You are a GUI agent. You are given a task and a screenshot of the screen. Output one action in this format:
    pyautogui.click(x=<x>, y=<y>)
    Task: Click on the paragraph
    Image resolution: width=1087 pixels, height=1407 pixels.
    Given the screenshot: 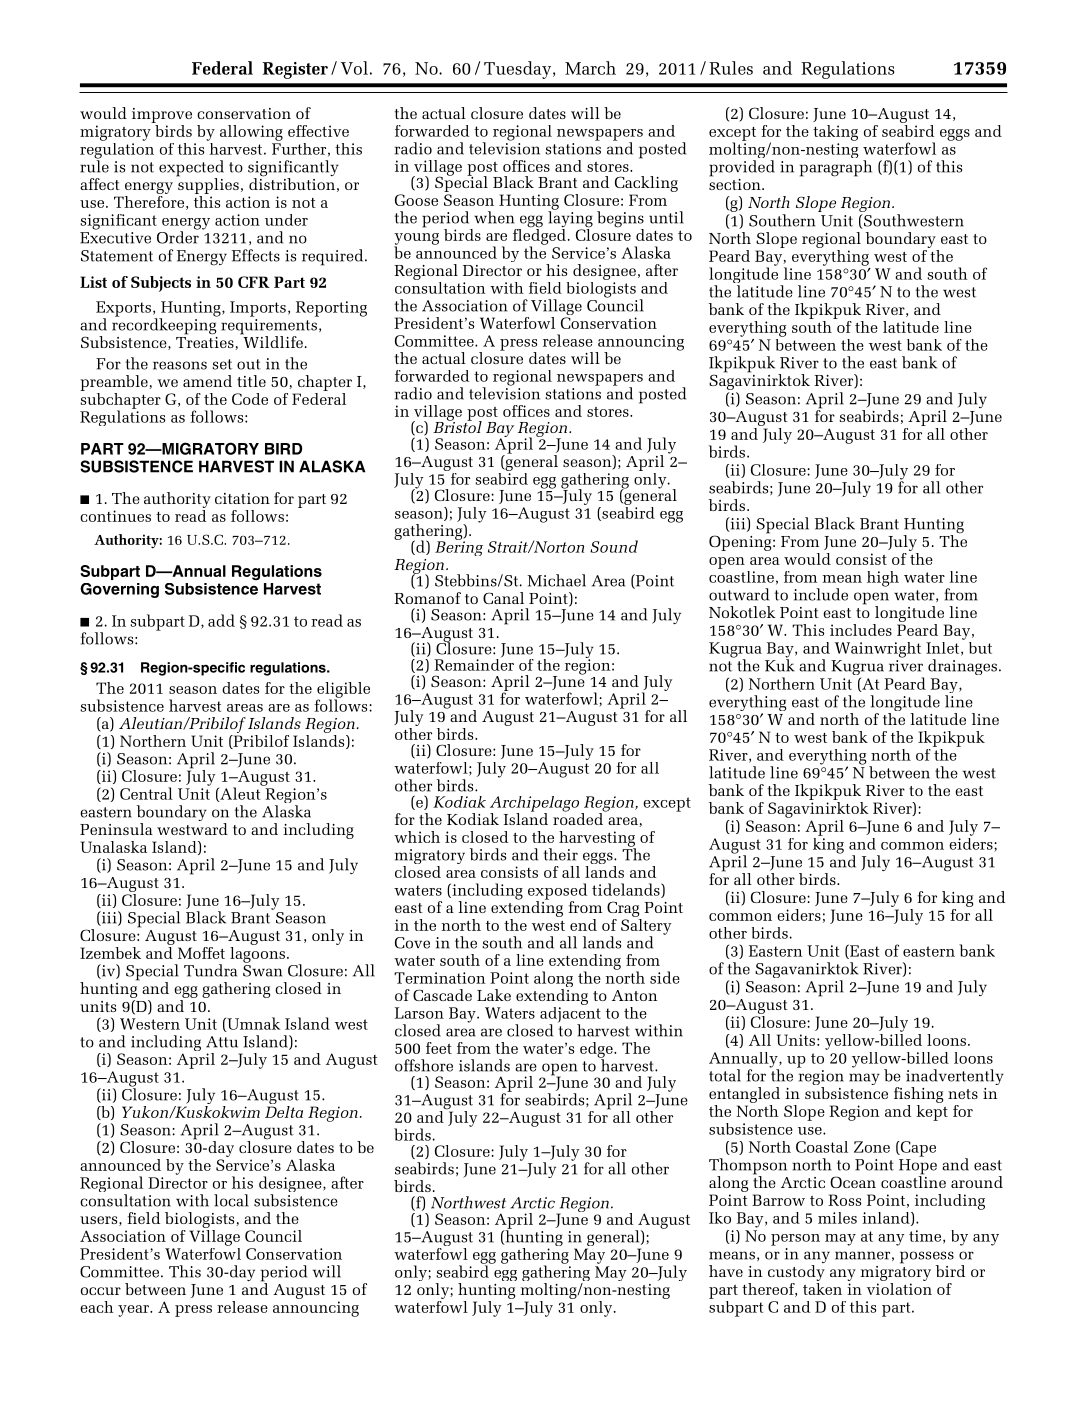 What is the action you would take?
    pyautogui.click(x=836, y=168)
